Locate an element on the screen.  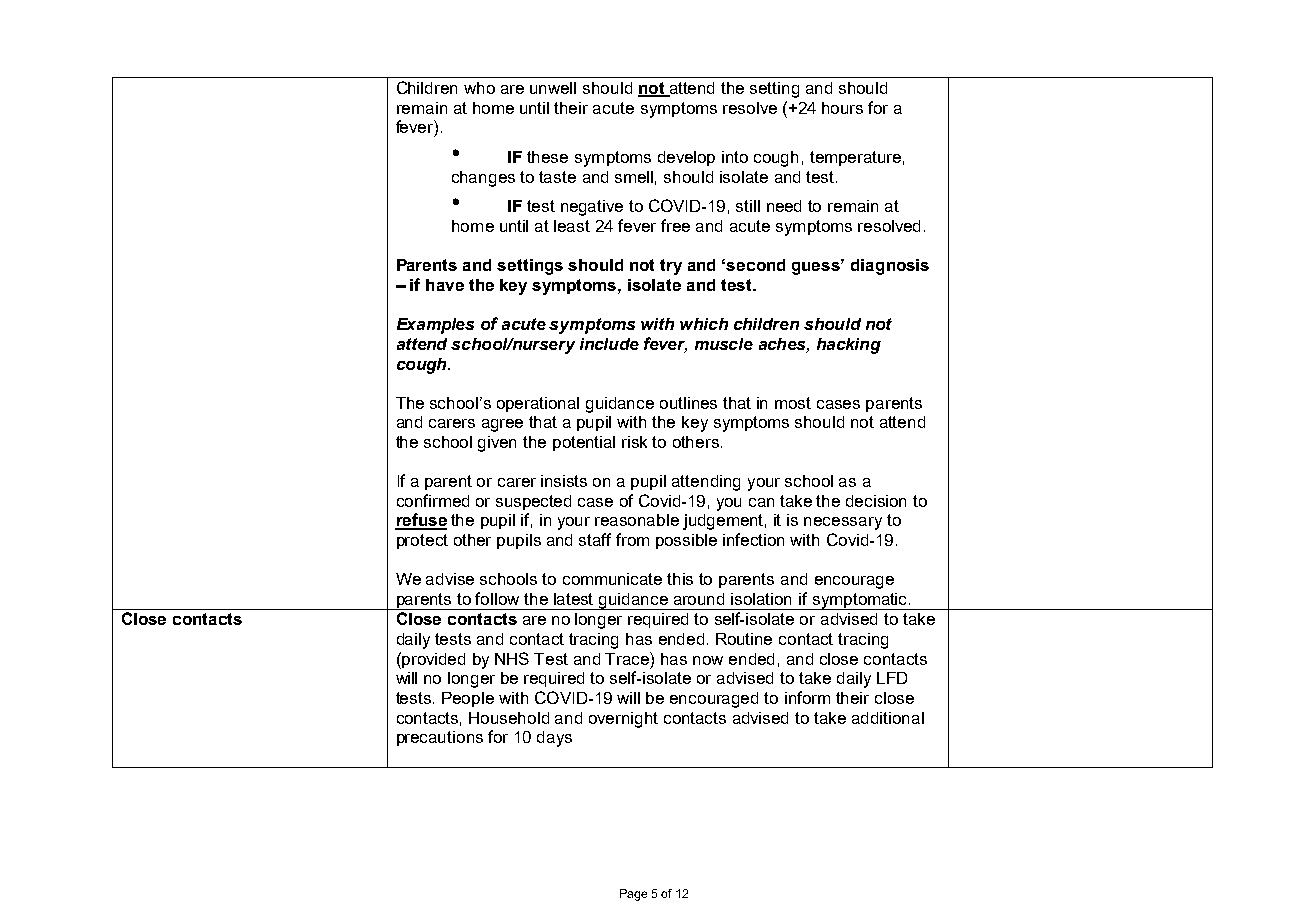
inform is located at coordinates (807, 697).
